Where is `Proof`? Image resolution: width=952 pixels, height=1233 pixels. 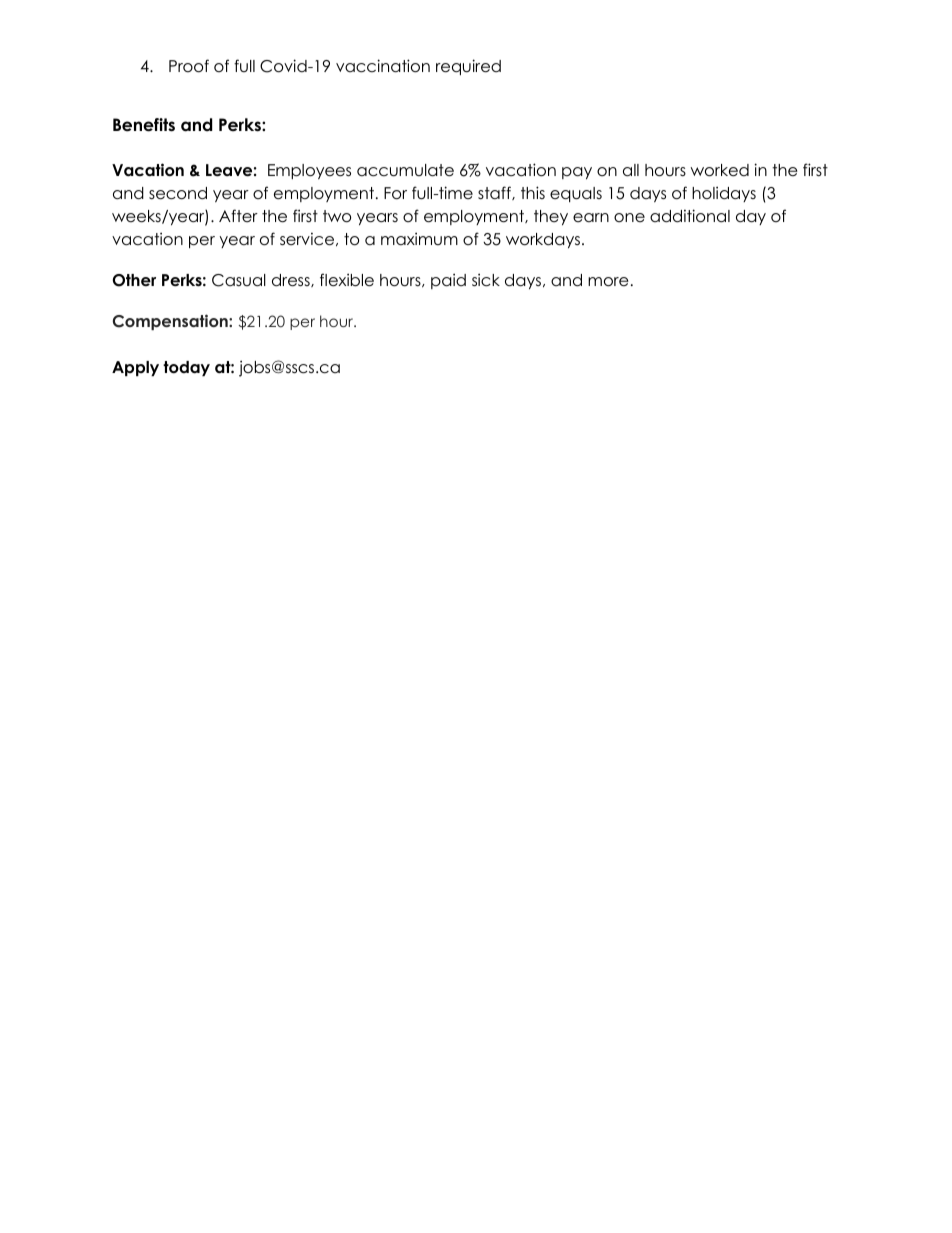
Proof is located at coordinates (189, 66).
